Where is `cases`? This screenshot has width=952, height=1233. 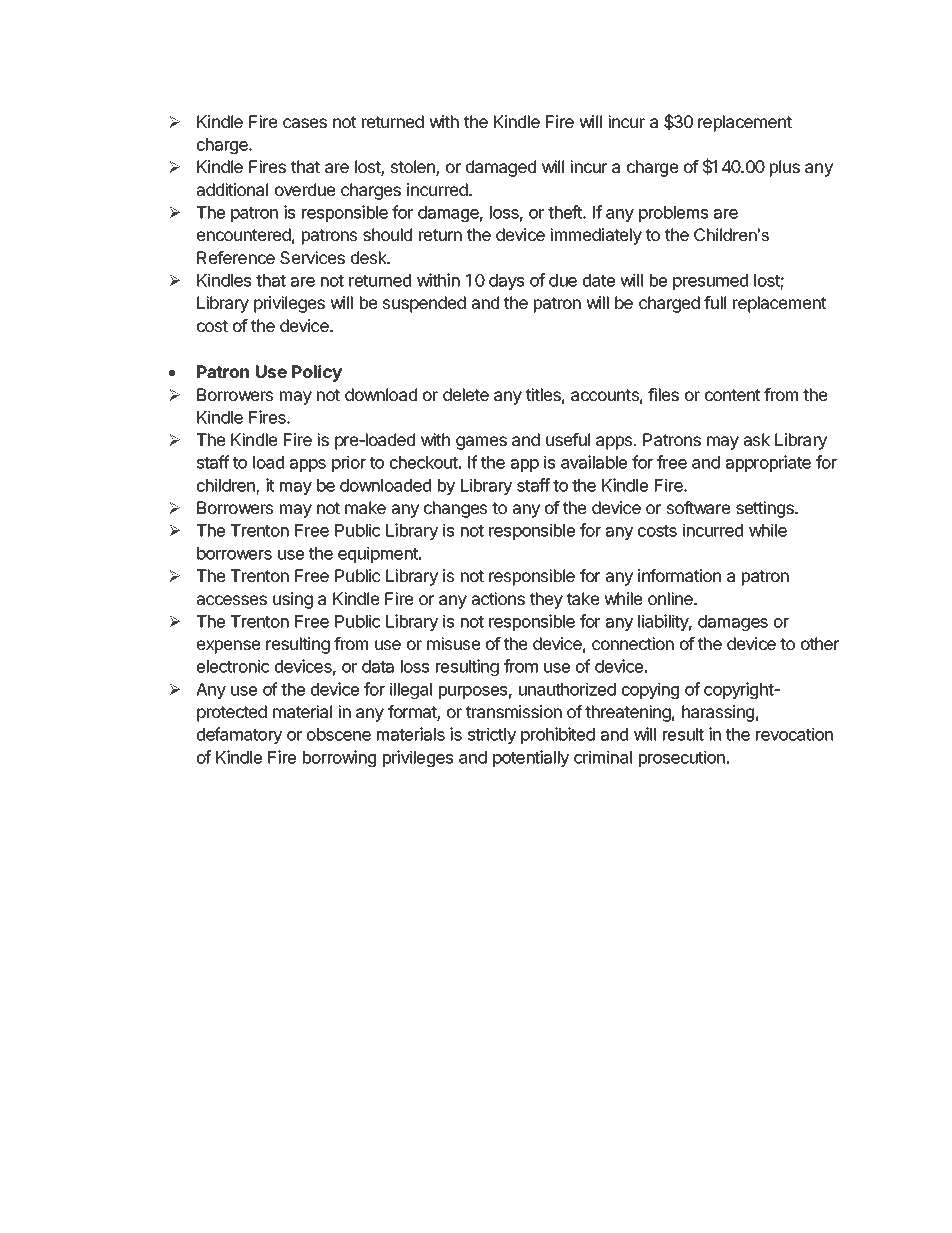
cases is located at coordinates (305, 123).
